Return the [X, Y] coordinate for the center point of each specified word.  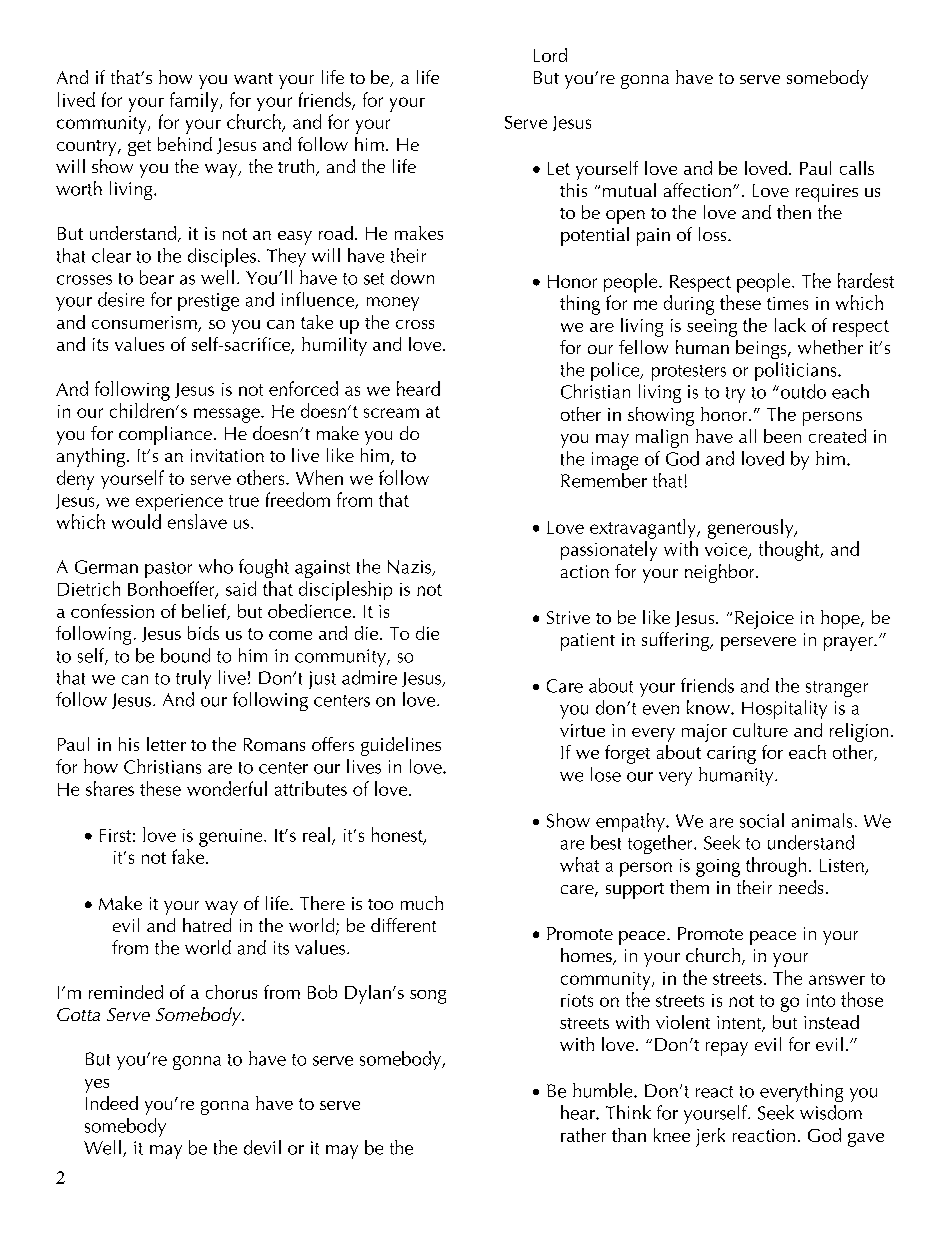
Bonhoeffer [172, 589]
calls [857, 168]
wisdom [831, 1112]
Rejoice [762, 620]
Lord [550, 55]
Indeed [112, 1103]
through [776, 867]
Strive [568, 617]
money [393, 304]
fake [189, 856]
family [195, 102]
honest [398, 835]
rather [583, 1135]
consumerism [144, 322]
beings [762, 349]
